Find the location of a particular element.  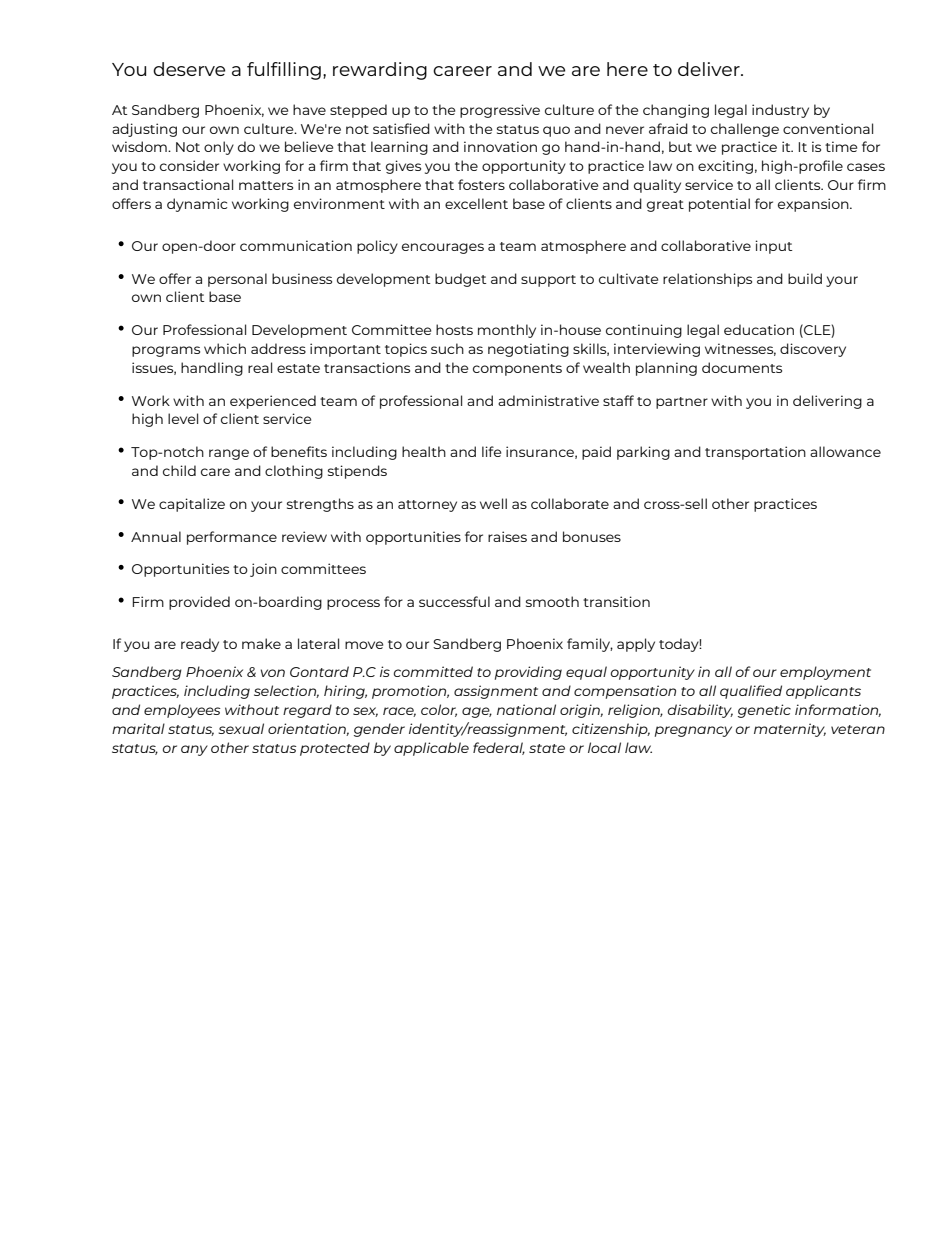

industry is located at coordinates (780, 111).
